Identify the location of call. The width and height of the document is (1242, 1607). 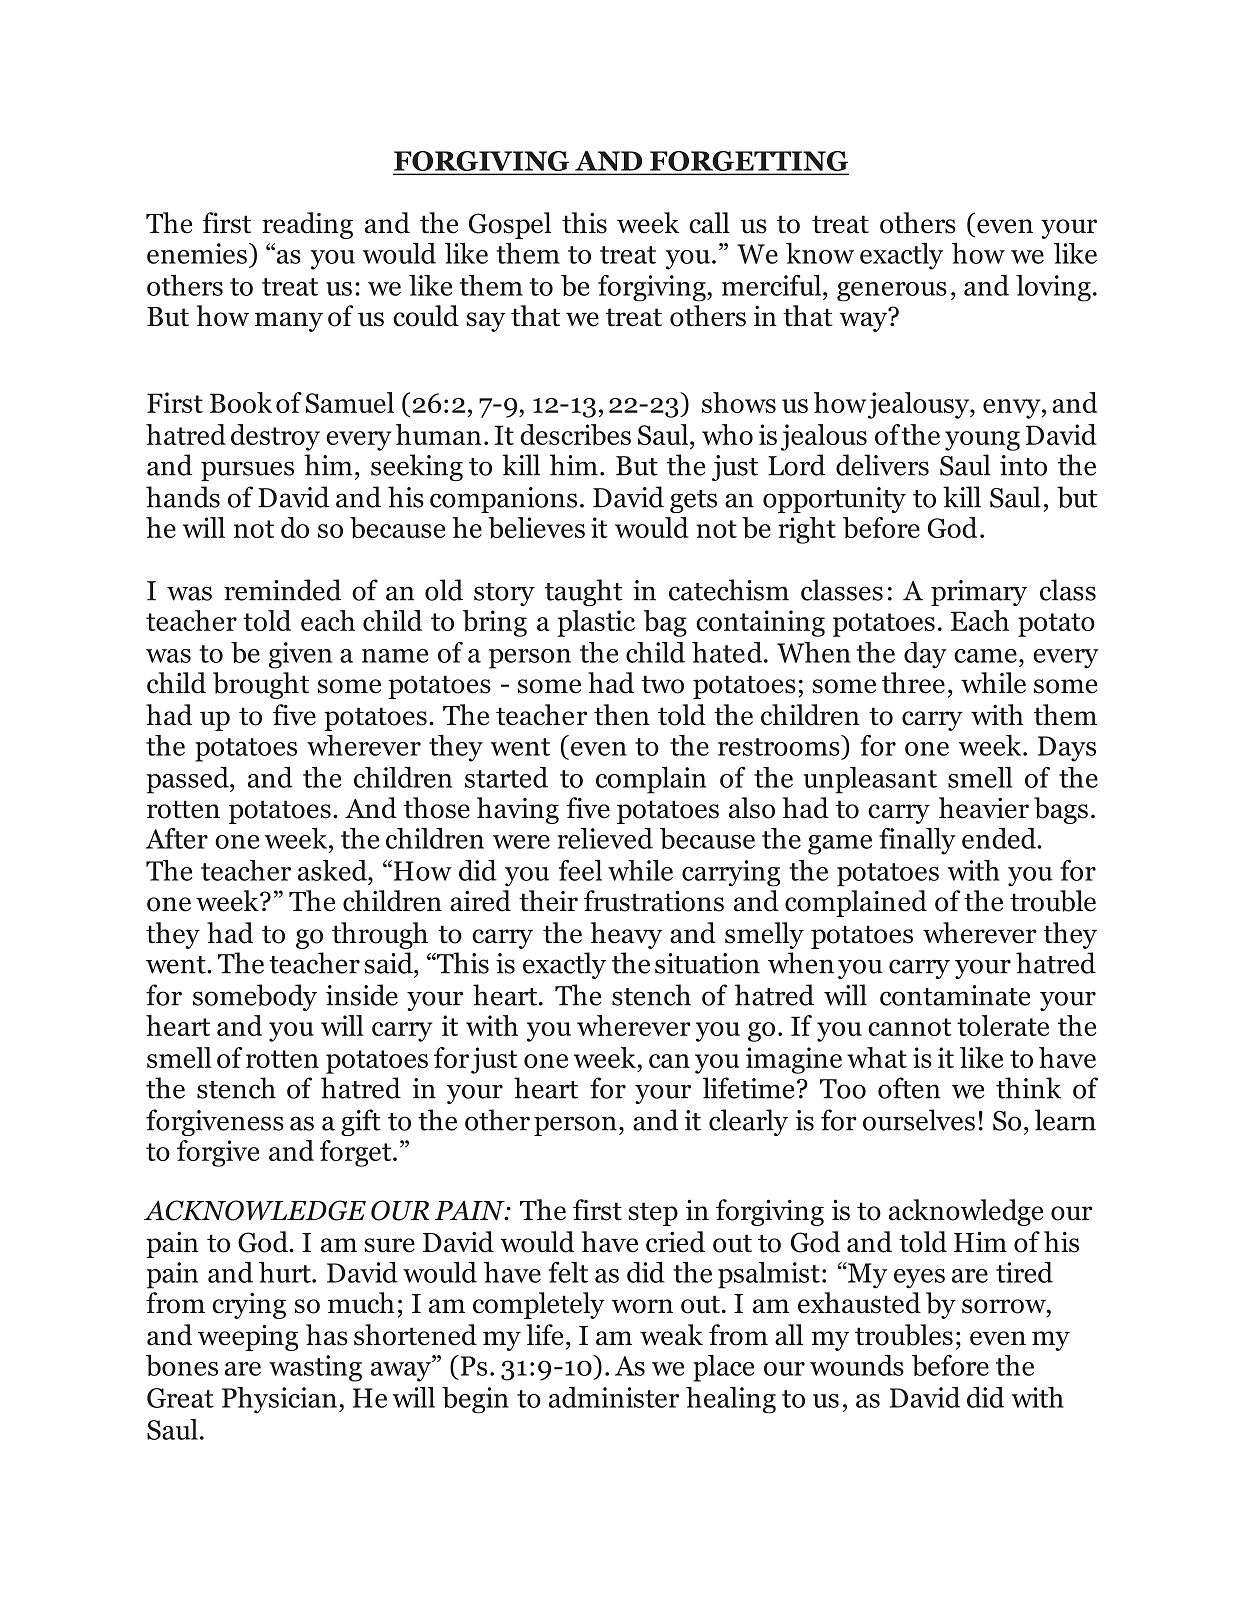
(709, 223).
